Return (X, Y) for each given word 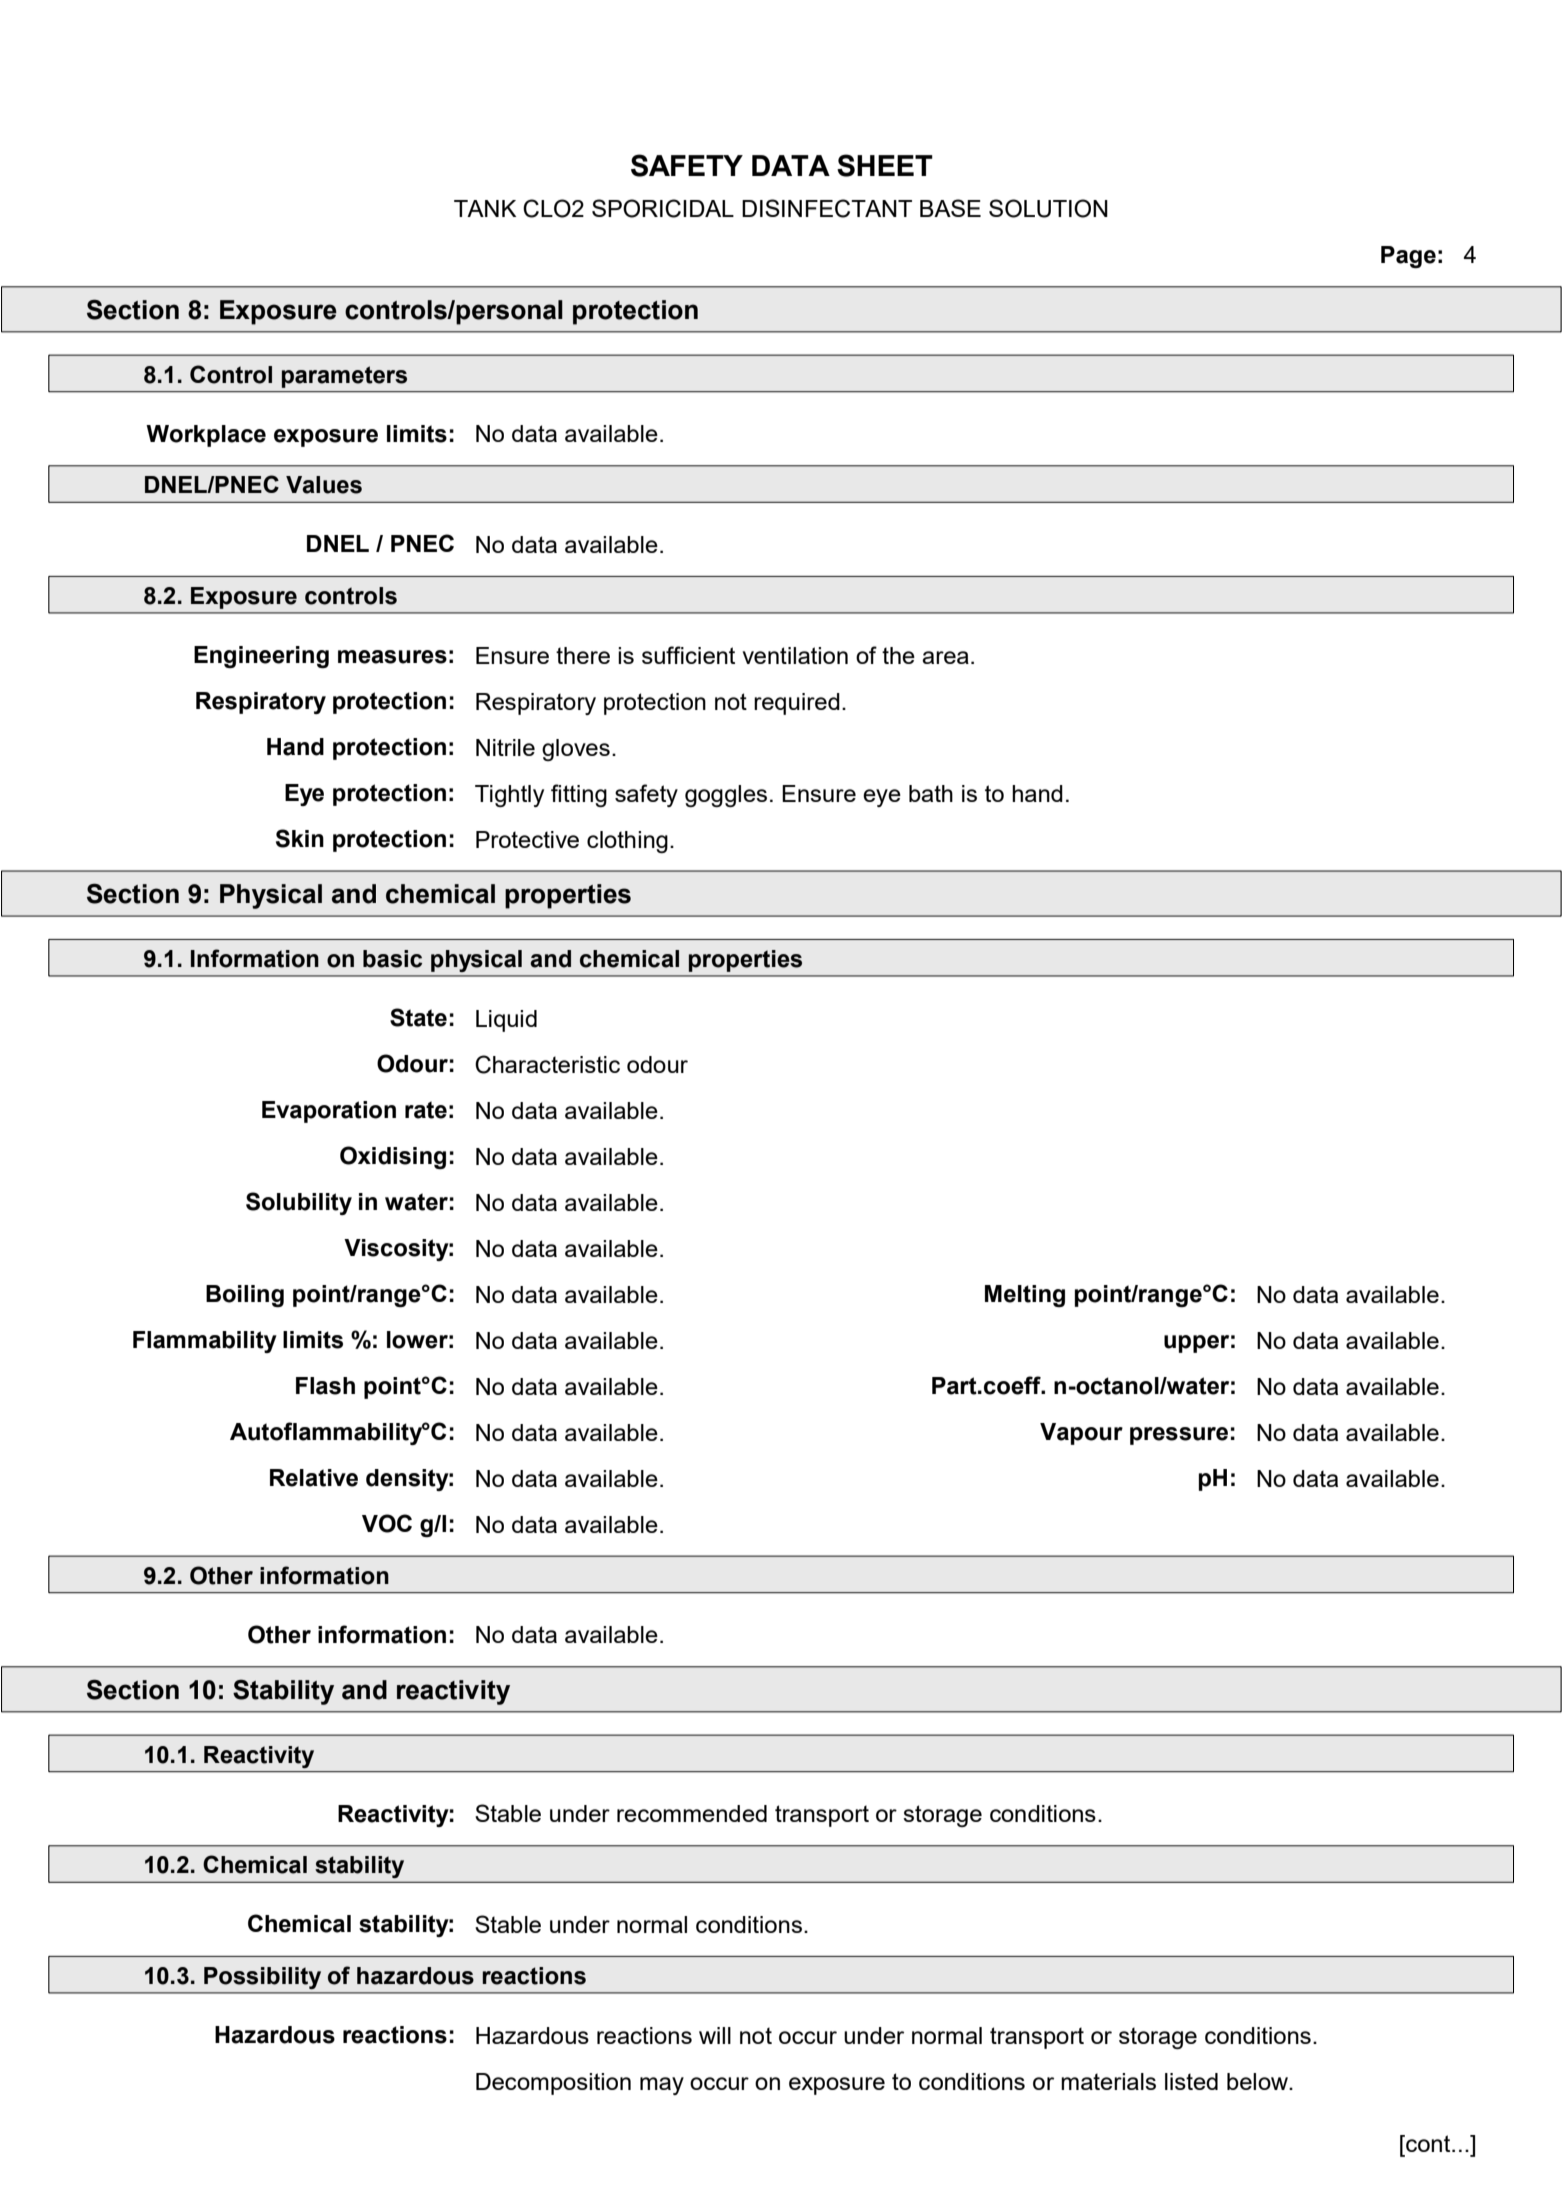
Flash (325, 1386)
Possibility (262, 1978)
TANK (485, 208)
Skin (300, 838)
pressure (1179, 1436)
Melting (1025, 1296)
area (945, 657)
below (1258, 2081)
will (715, 2035)
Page (1408, 257)
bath (931, 793)
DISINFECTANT (827, 208)
